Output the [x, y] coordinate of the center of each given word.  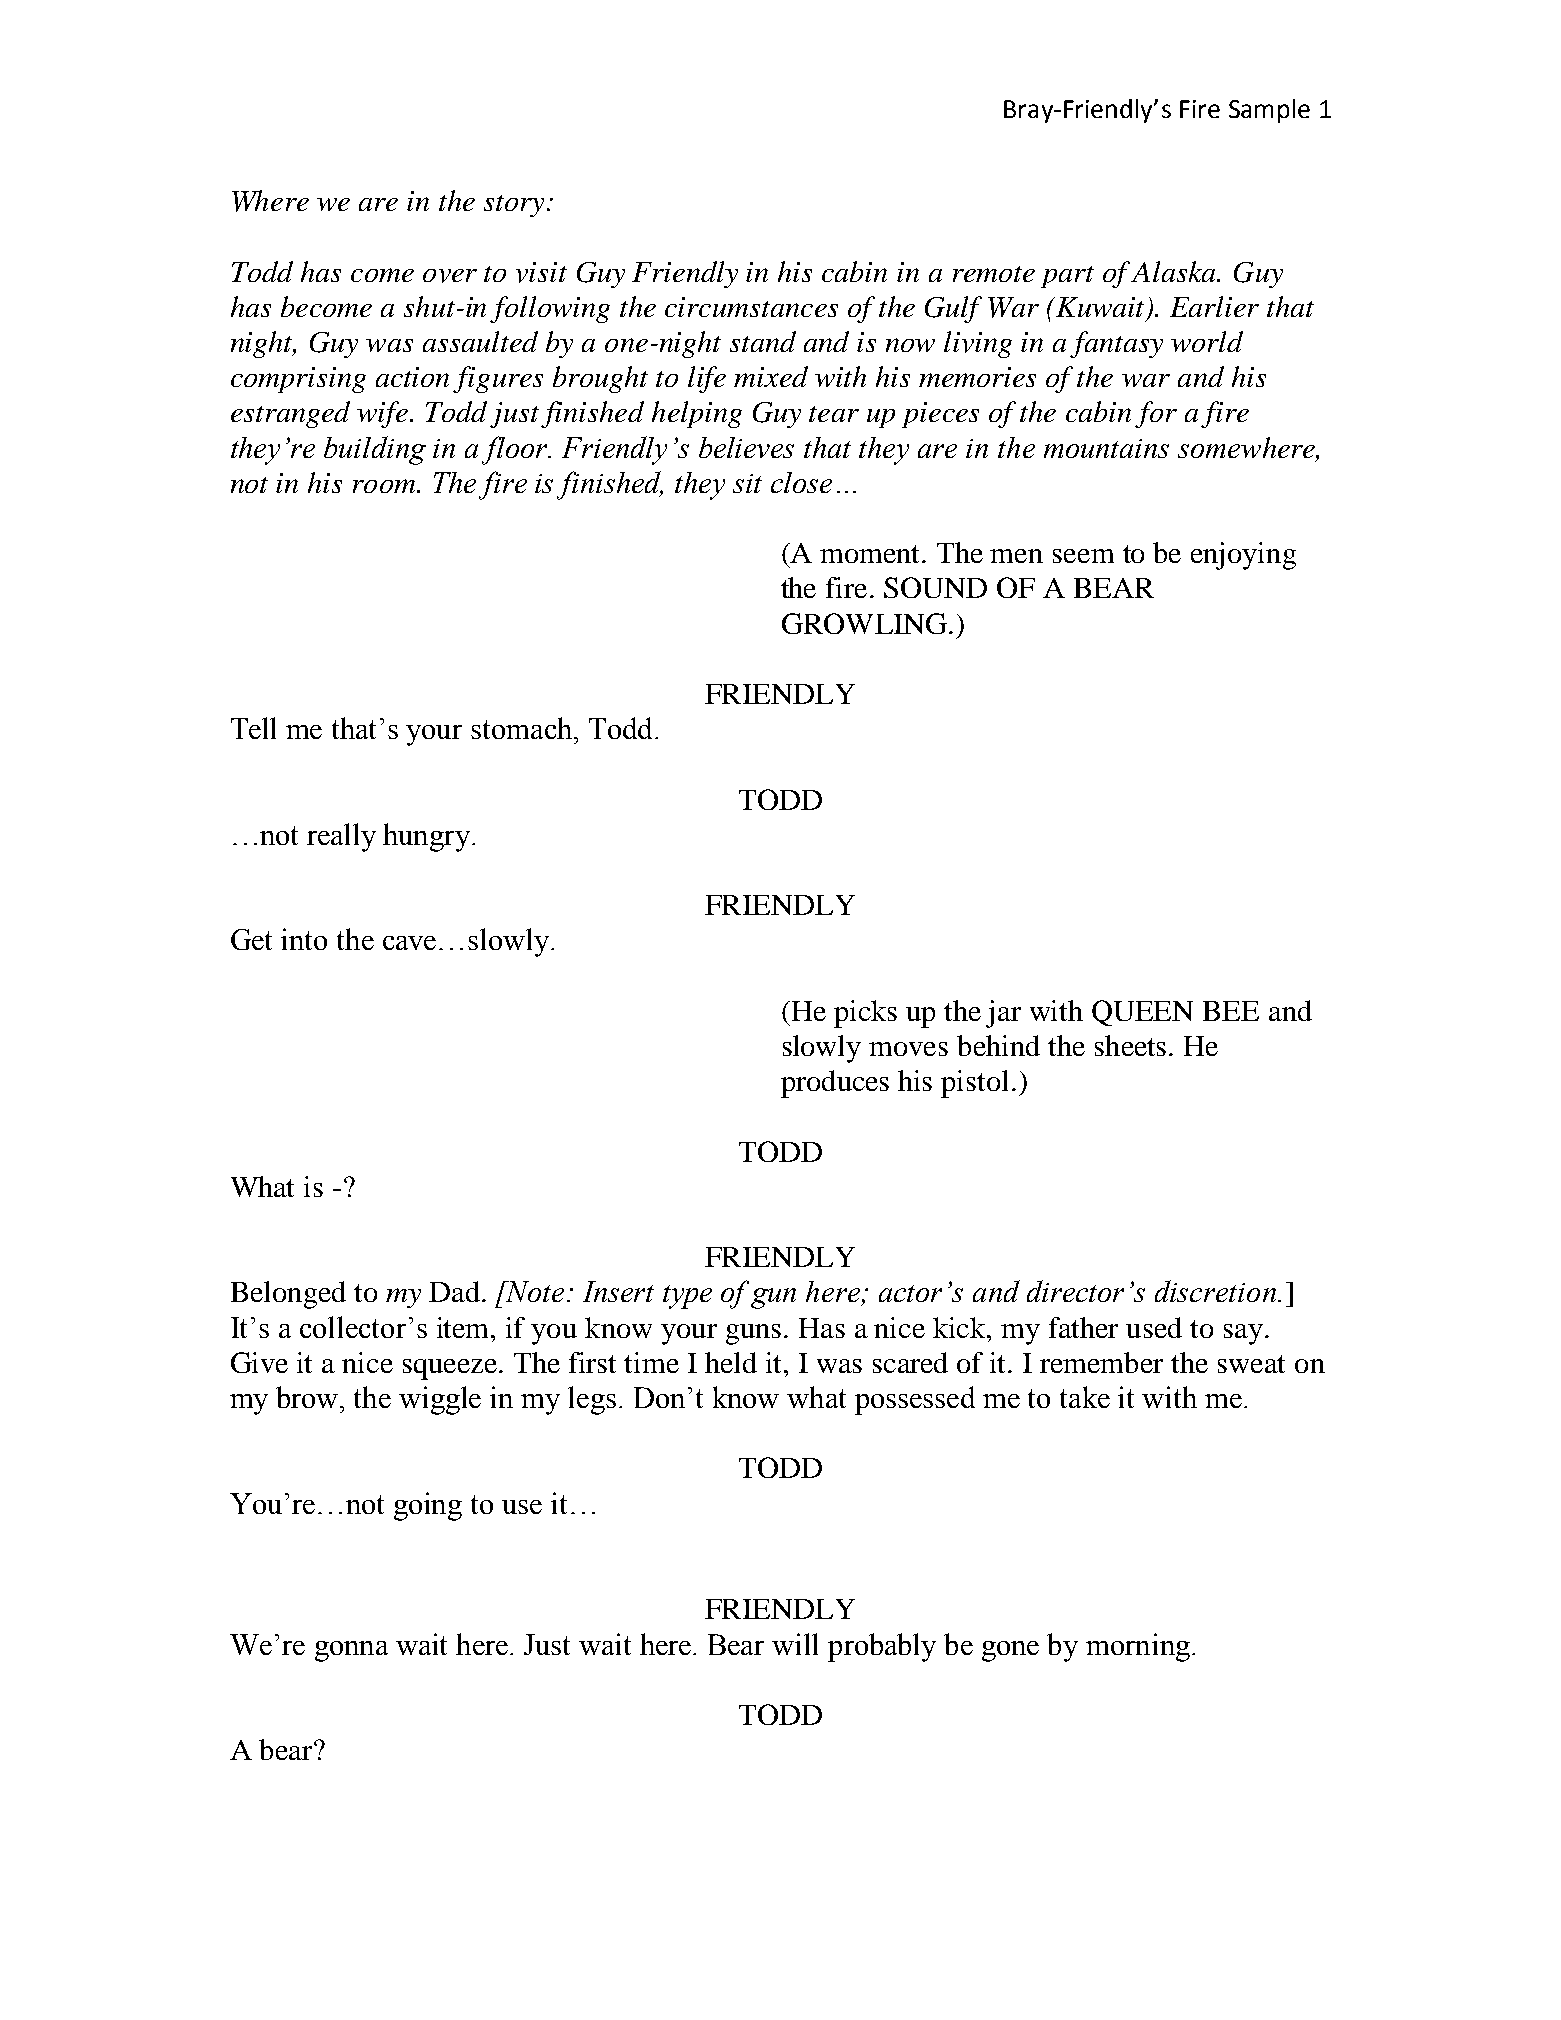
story [514, 206]
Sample [1269, 111]
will [795, 1644]
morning [1138, 1647]
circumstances [751, 307]
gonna [351, 1651]
